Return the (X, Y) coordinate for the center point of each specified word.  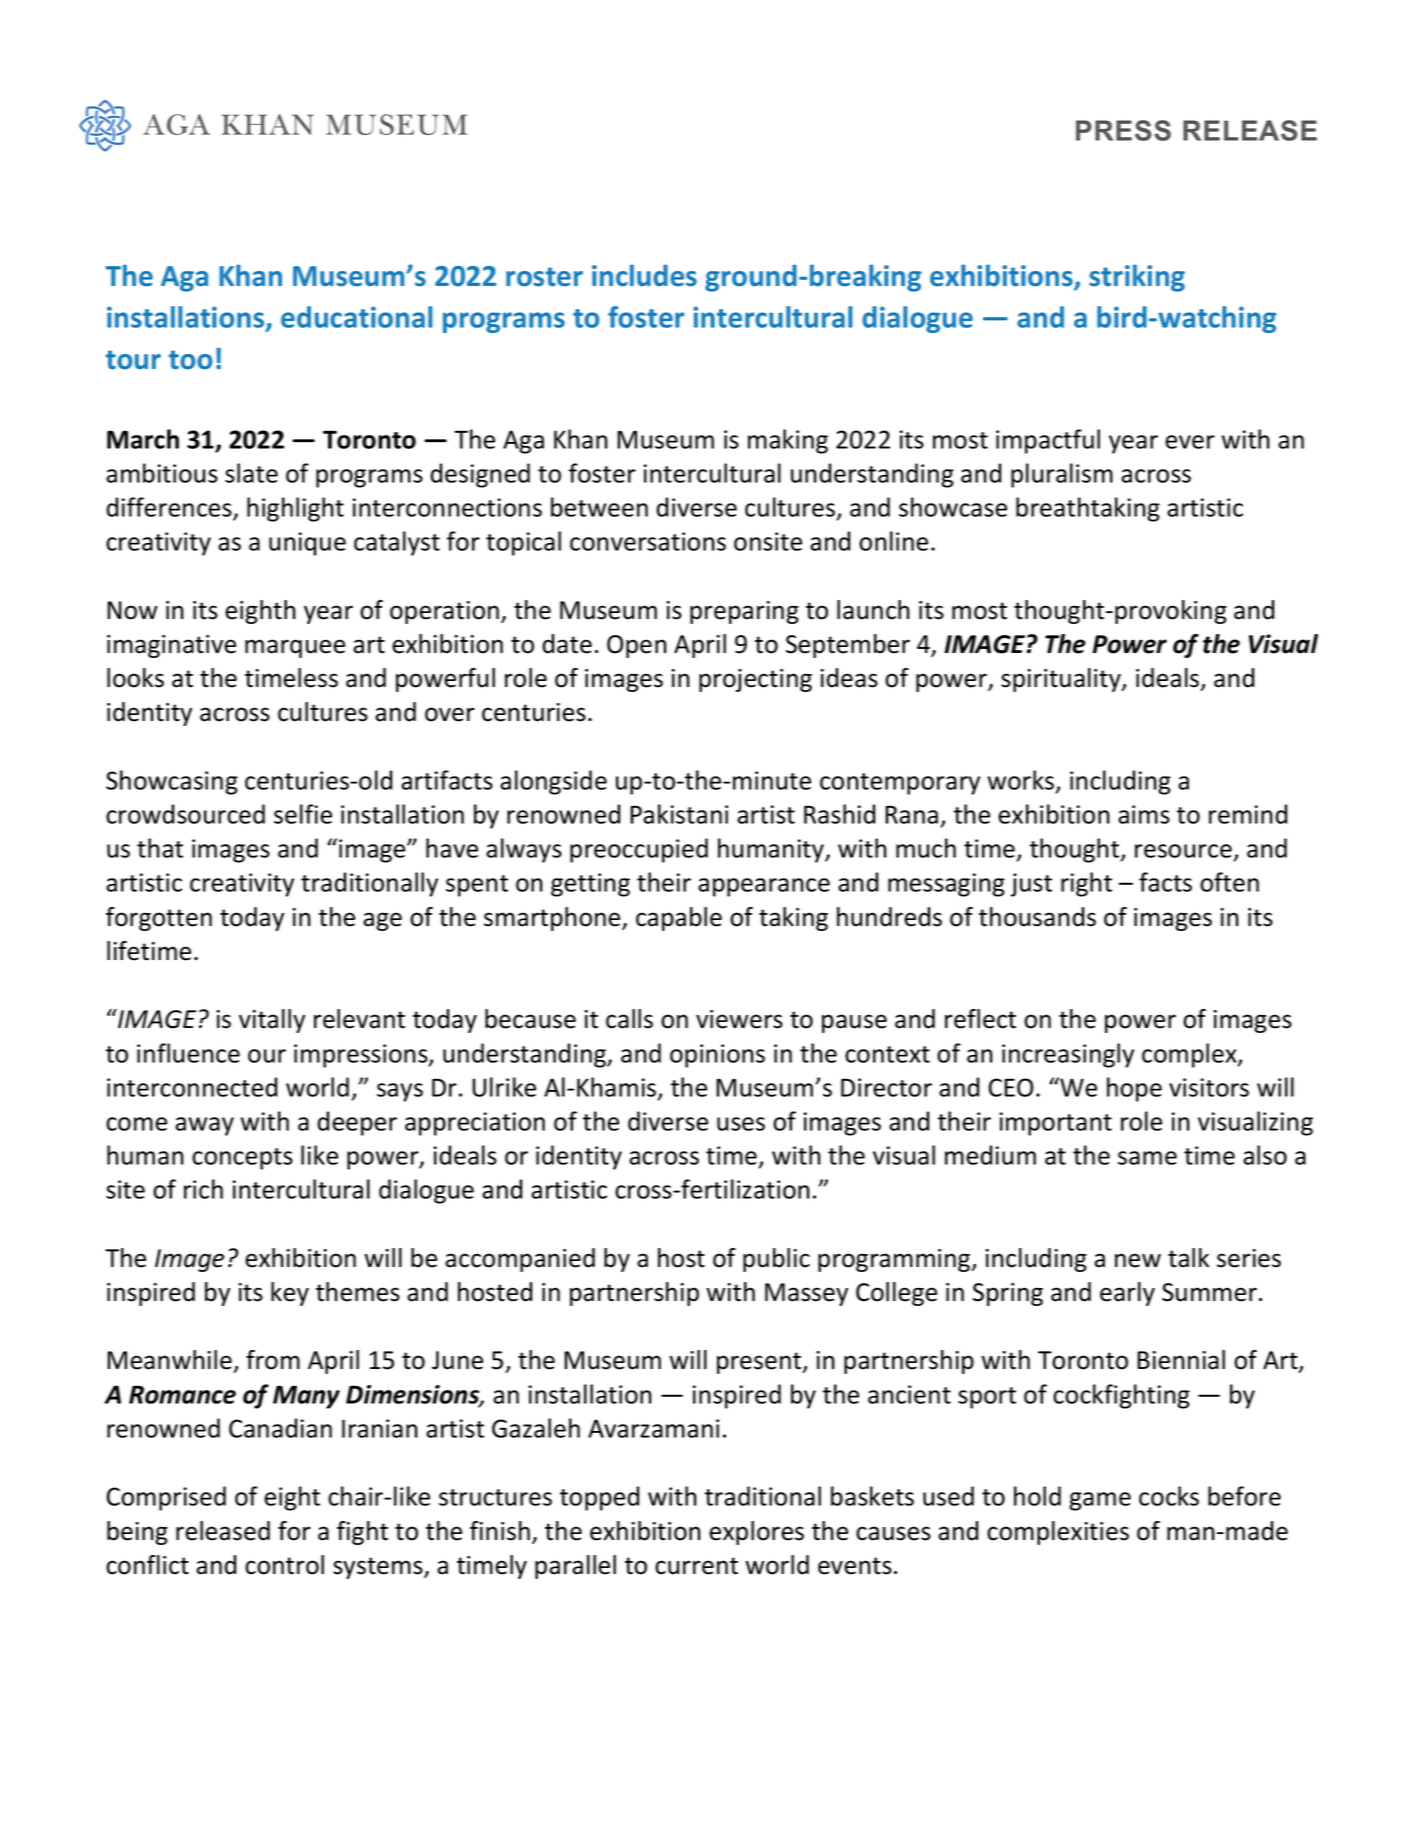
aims (1144, 814)
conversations (648, 541)
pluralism (1062, 475)
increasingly (1068, 1055)
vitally (272, 1021)
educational (357, 317)
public (776, 1260)
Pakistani (679, 814)
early (1127, 1294)
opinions (717, 1056)
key (290, 1294)
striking (1137, 278)
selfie (303, 814)
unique (307, 544)
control (284, 1565)
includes (644, 275)
